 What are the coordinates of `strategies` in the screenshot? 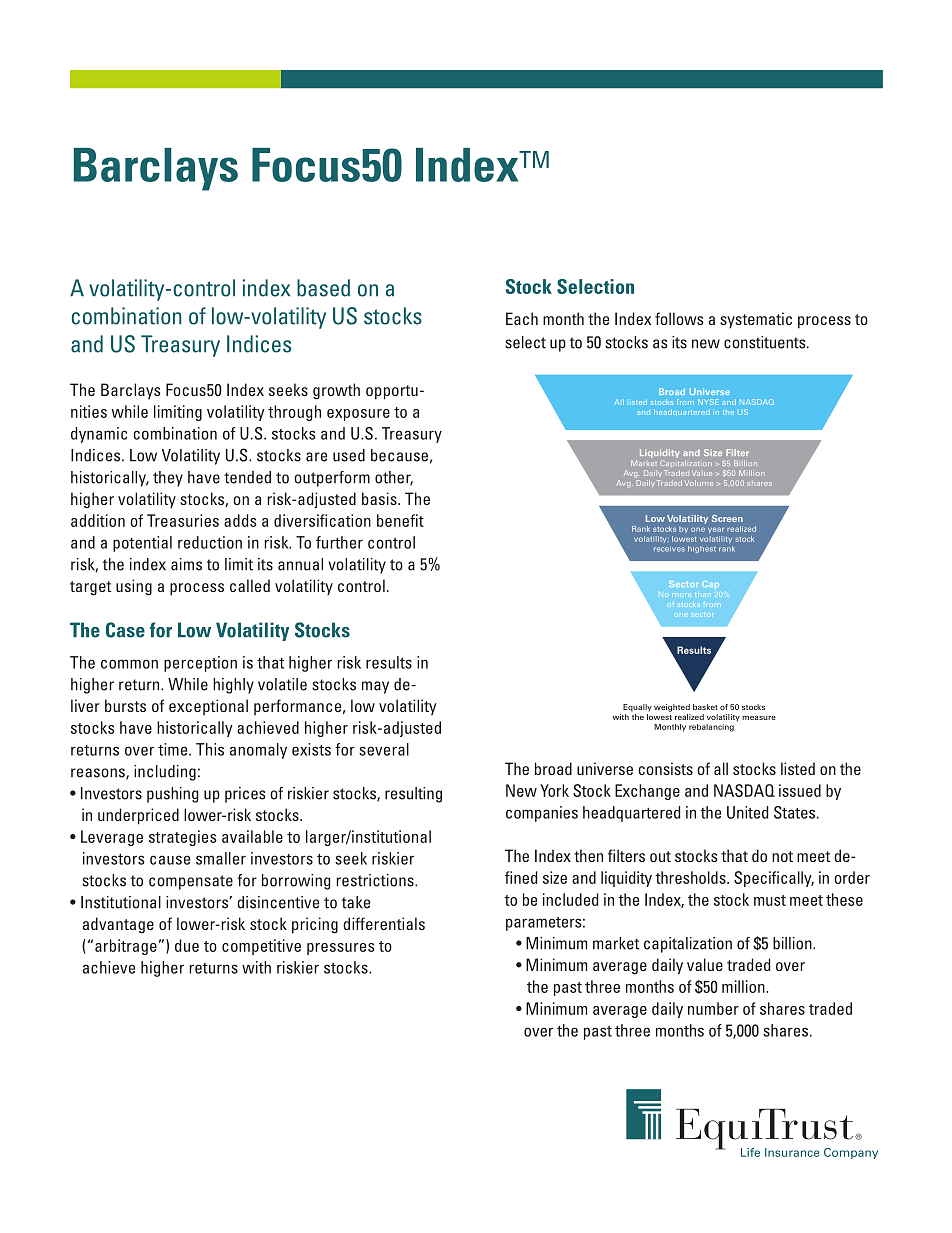 It's located at (183, 838).
